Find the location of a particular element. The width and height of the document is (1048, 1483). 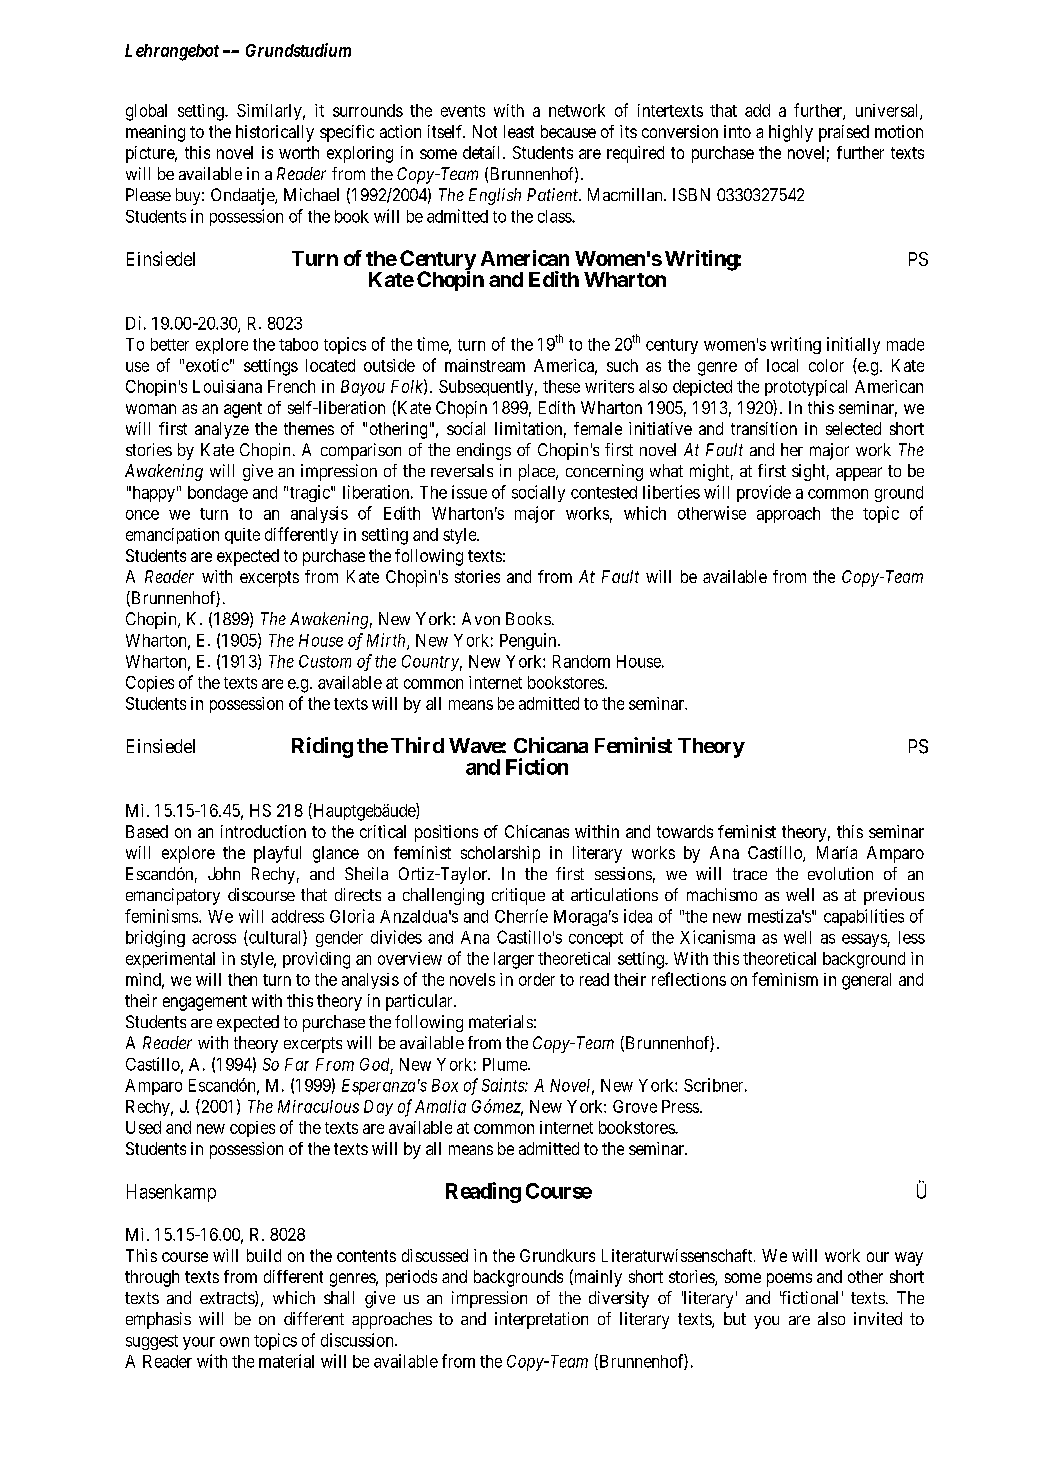

critique is located at coordinates (518, 896).
